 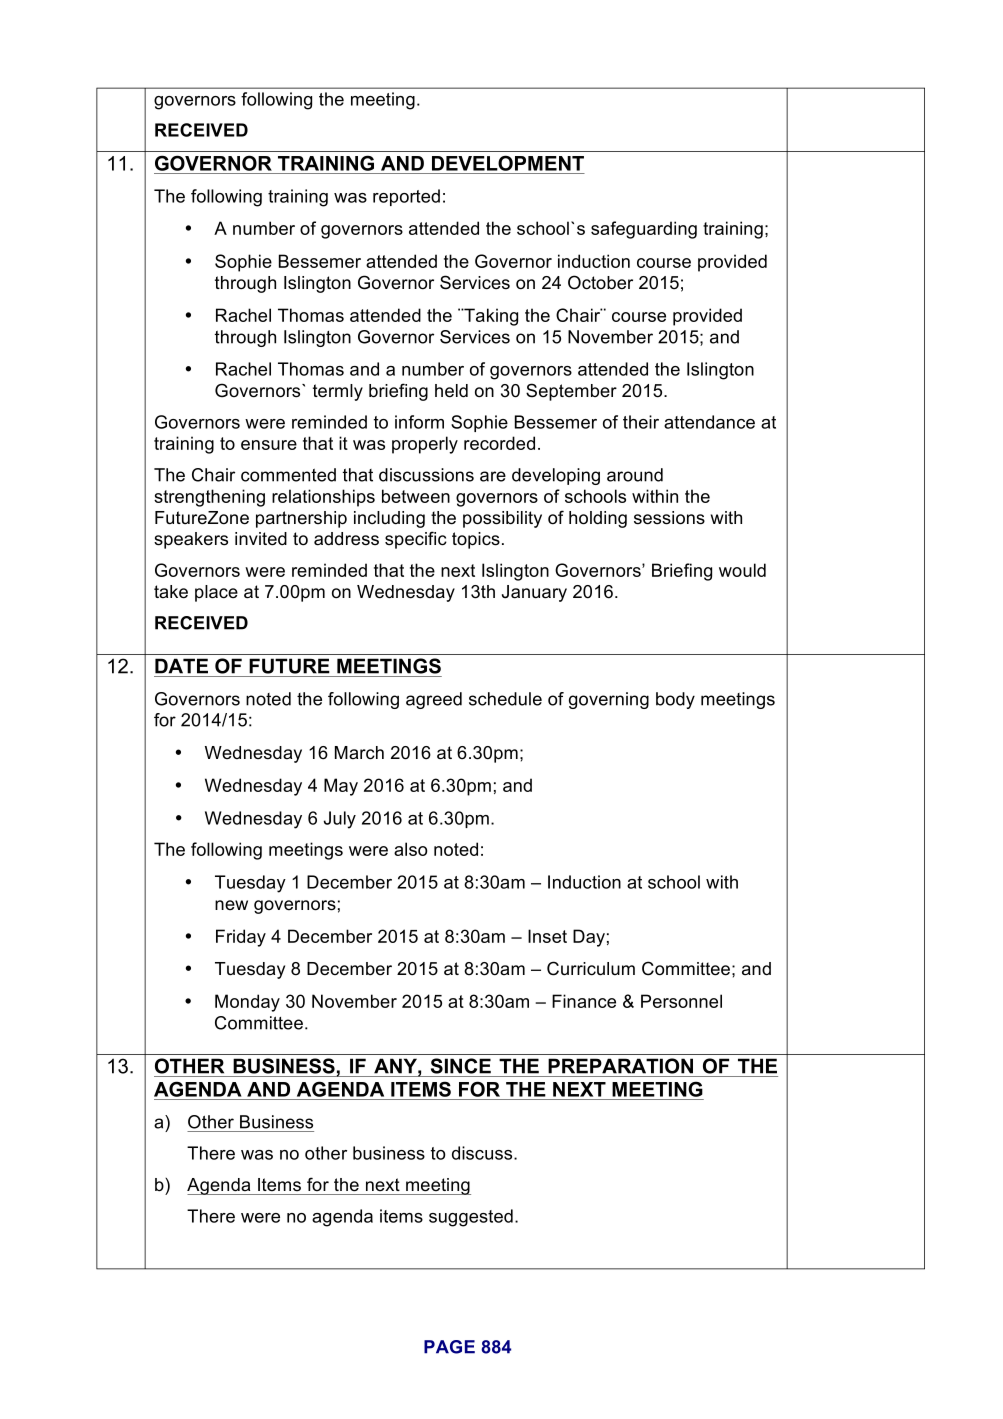 I want to click on sessions, so click(x=669, y=518).
